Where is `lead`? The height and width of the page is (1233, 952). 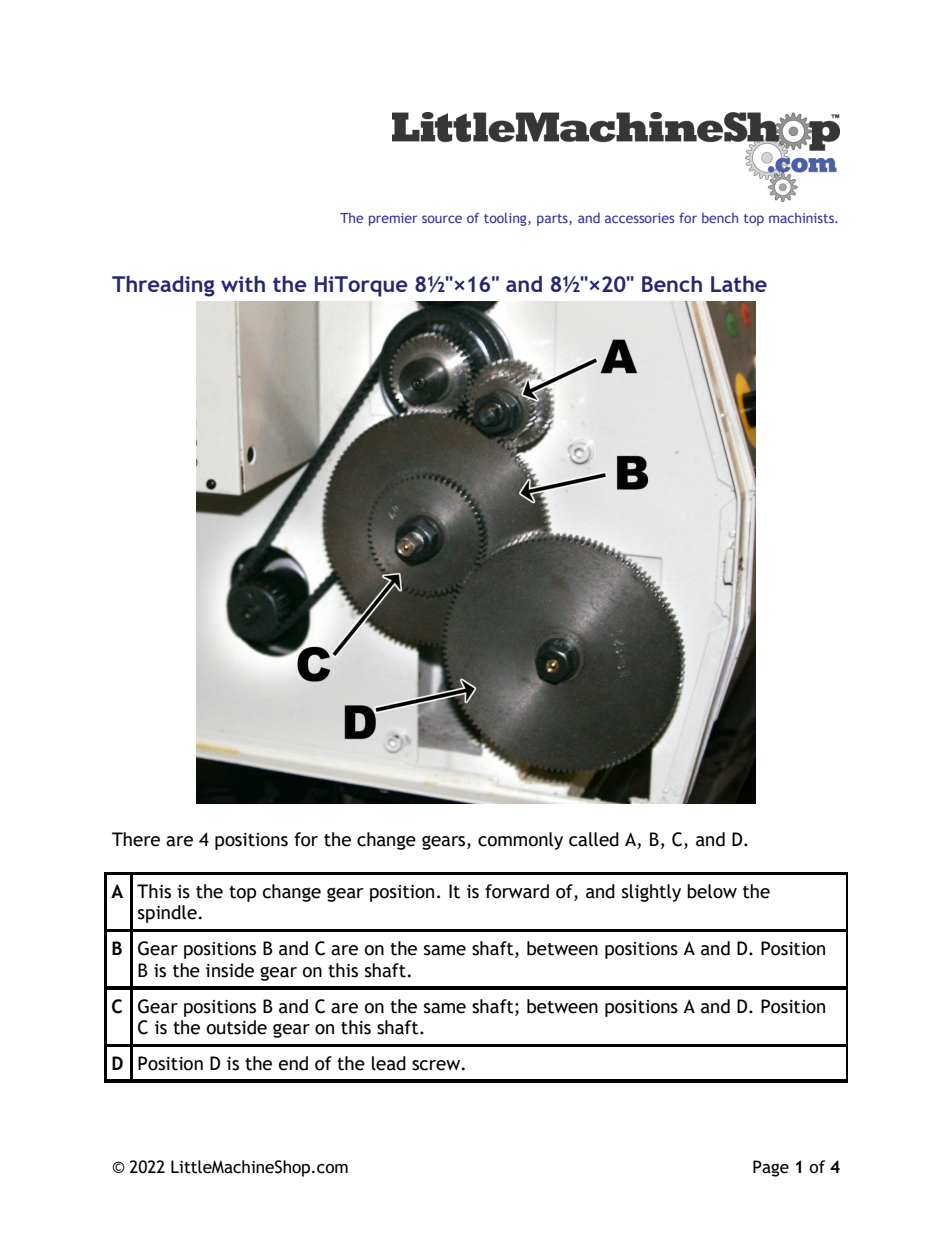 lead is located at coordinates (389, 1063).
